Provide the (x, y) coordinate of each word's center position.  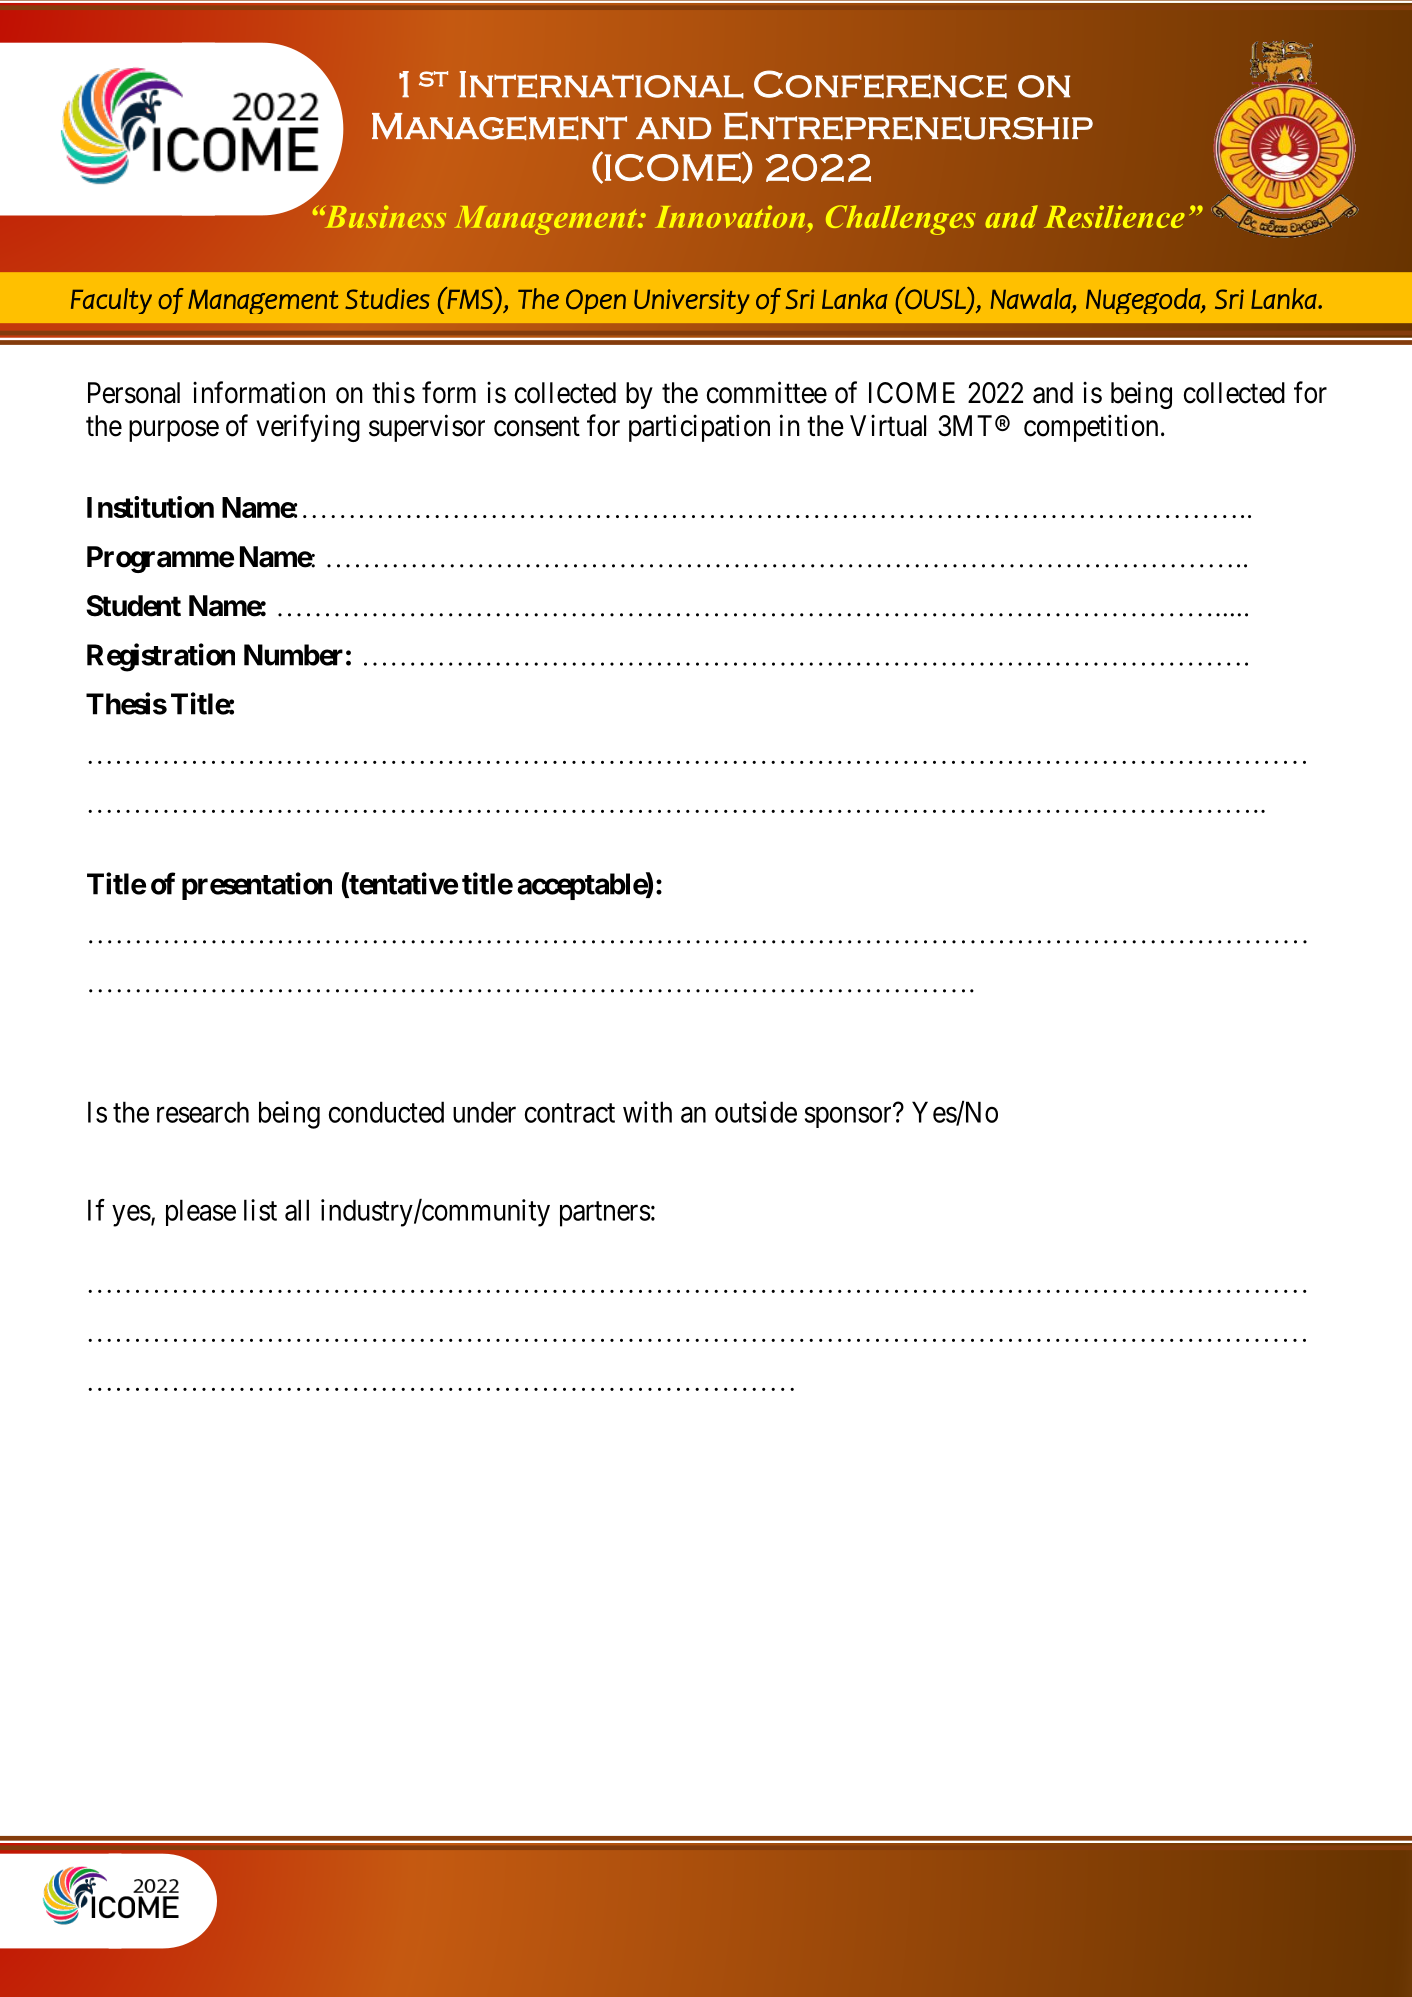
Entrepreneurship (908, 126)
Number (293, 655)
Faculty (111, 301)
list (260, 1210)
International (601, 85)
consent (537, 427)
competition (1091, 428)
